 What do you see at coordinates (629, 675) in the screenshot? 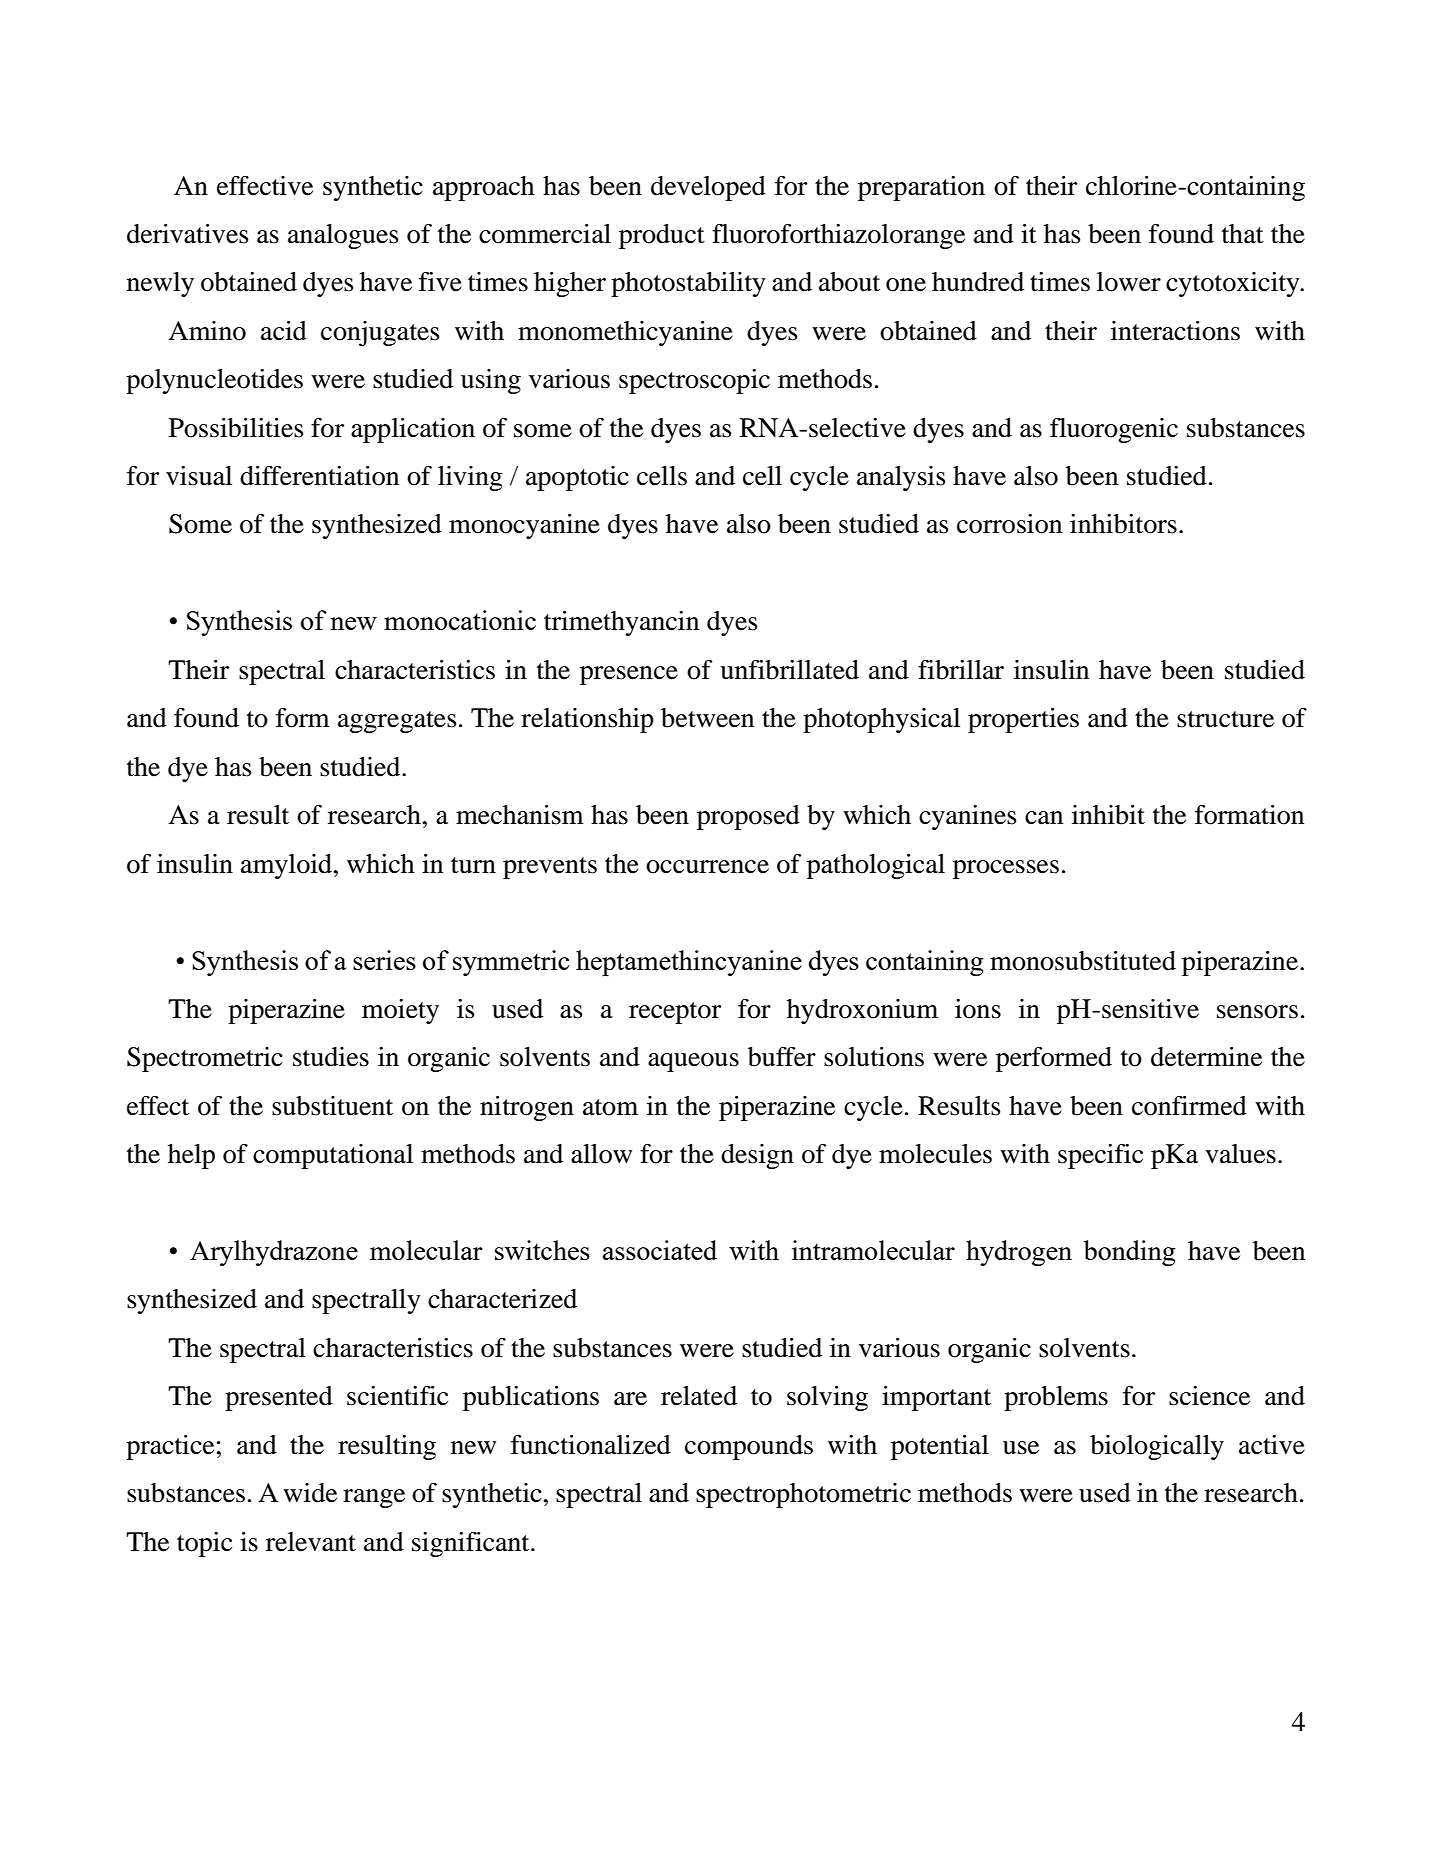
I see `presence` at bounding box center [629, 675].
